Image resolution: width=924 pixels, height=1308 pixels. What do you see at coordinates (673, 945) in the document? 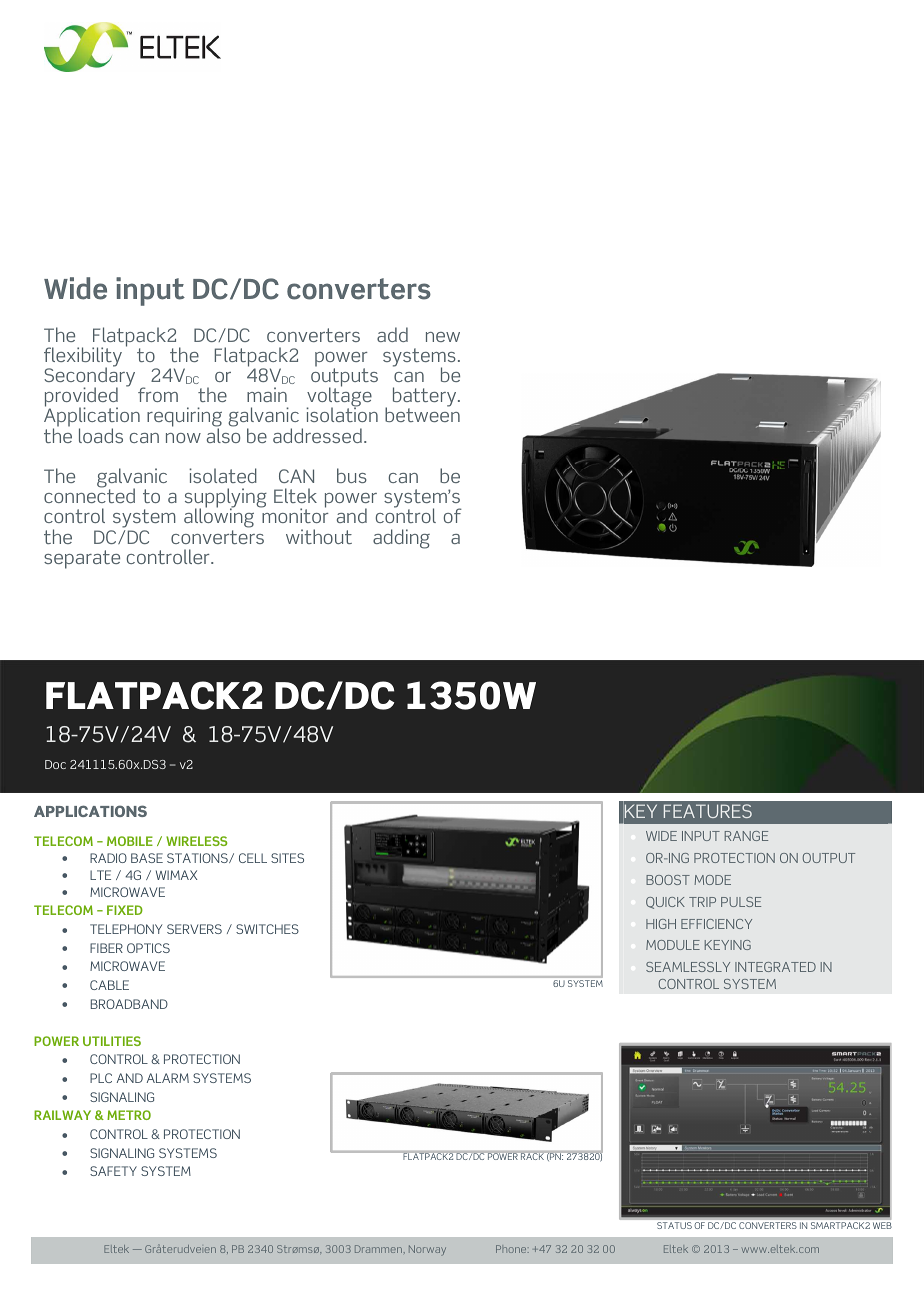
I see `MODULE` at bounding box center [673, 945].
